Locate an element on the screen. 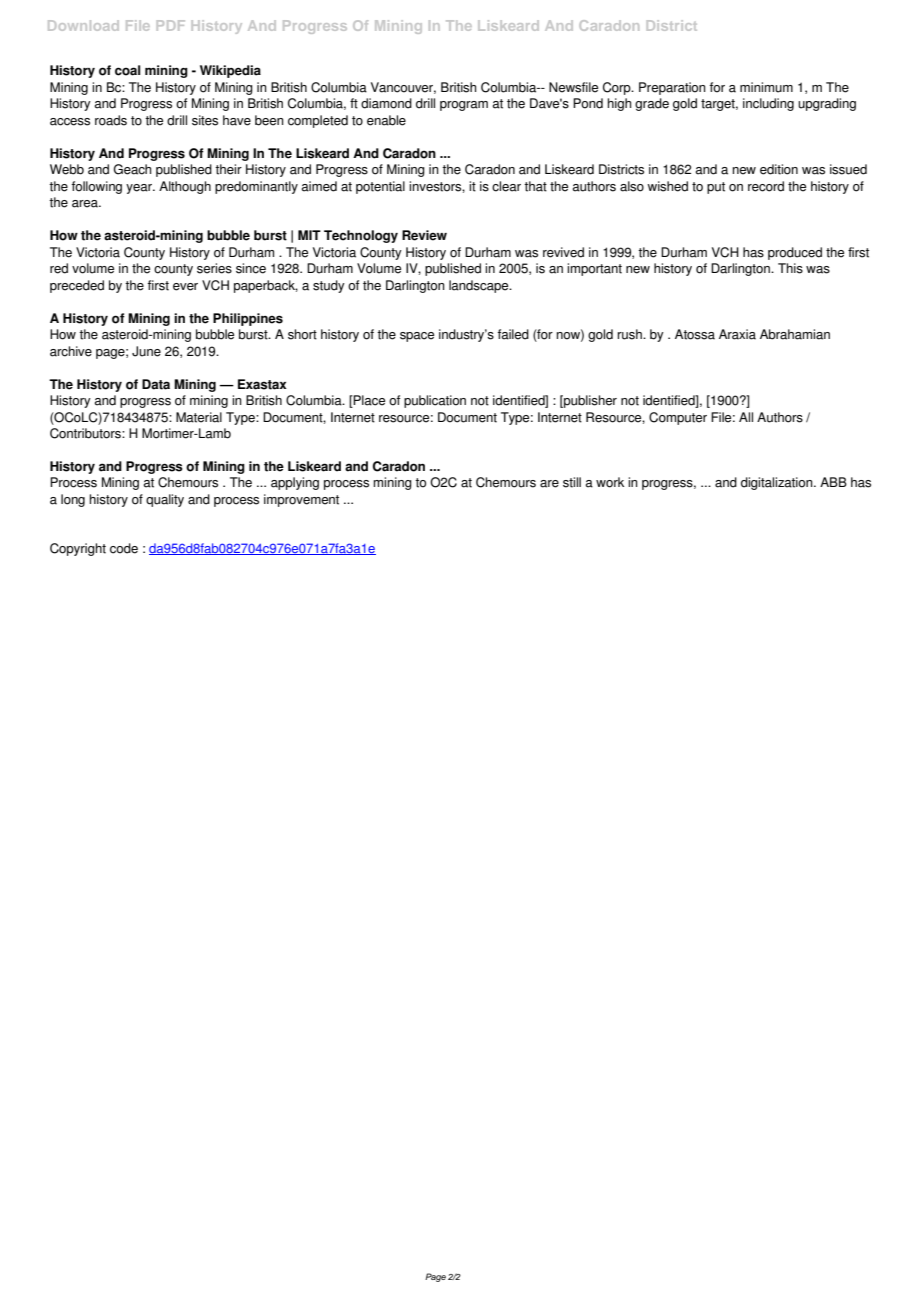 Image resolution: width=924 pixels, height=1308 pixels. Material is located at coordinates (199, 417).
